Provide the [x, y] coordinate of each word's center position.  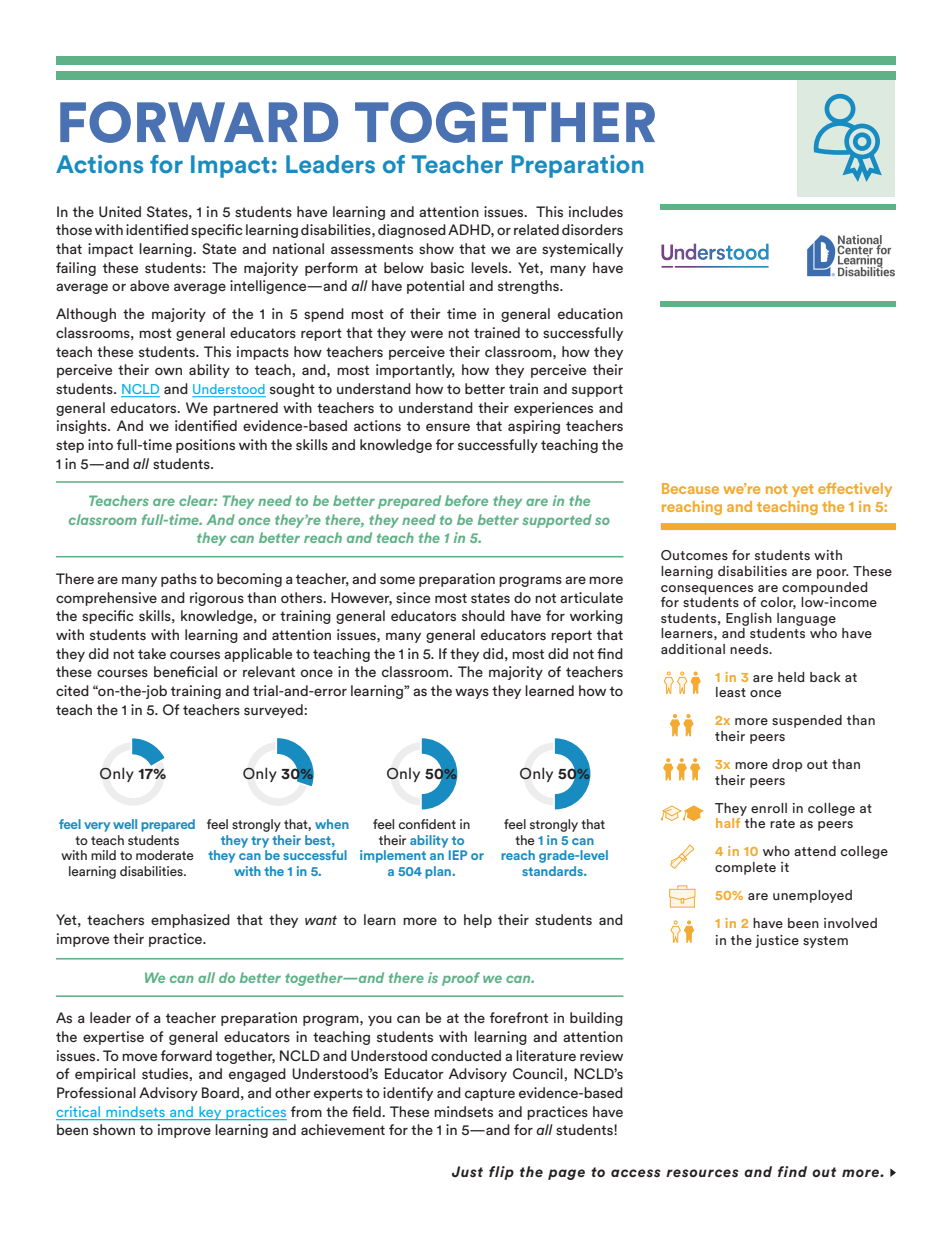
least [731, 692]
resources [702, 1173]
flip [501, 1173]
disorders [592, 229]
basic [447, 267]
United [120, 211]
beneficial [185, 671]
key [210, 1113]
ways [472, 693]
